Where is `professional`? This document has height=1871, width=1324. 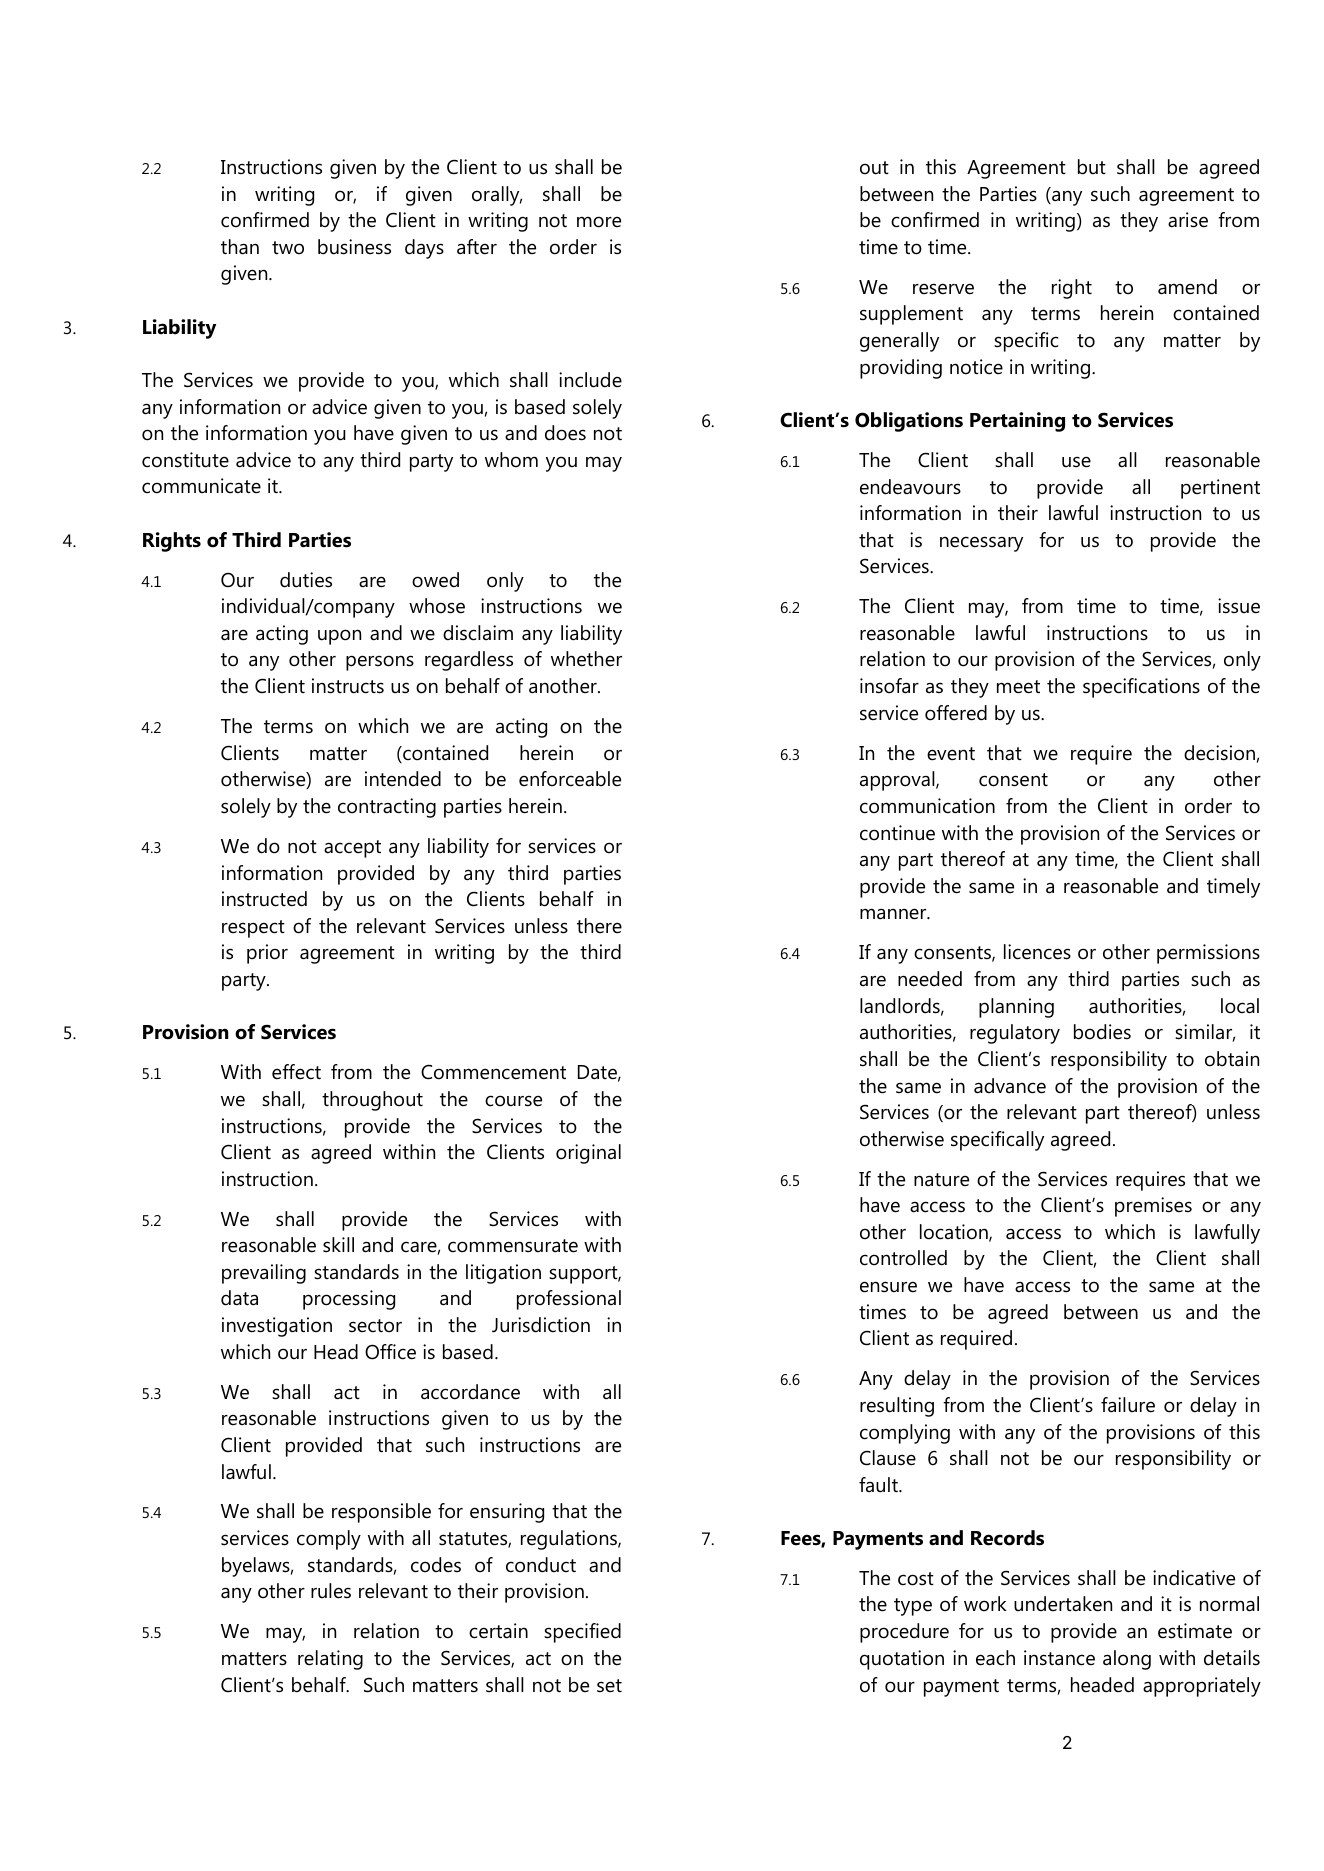 professional is located at coordinates (569, 1300).
